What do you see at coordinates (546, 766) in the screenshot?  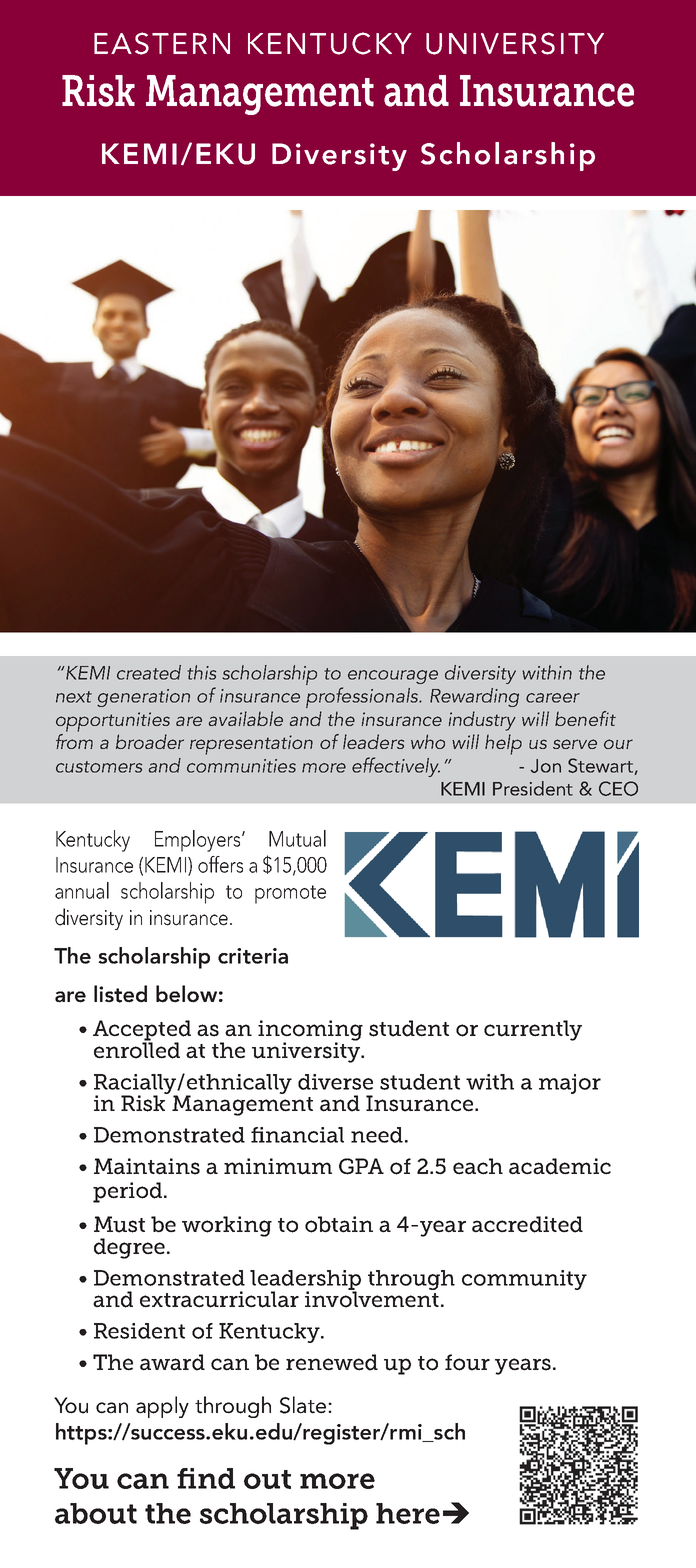 I see `Jon` at bounding box center [546, 766].
